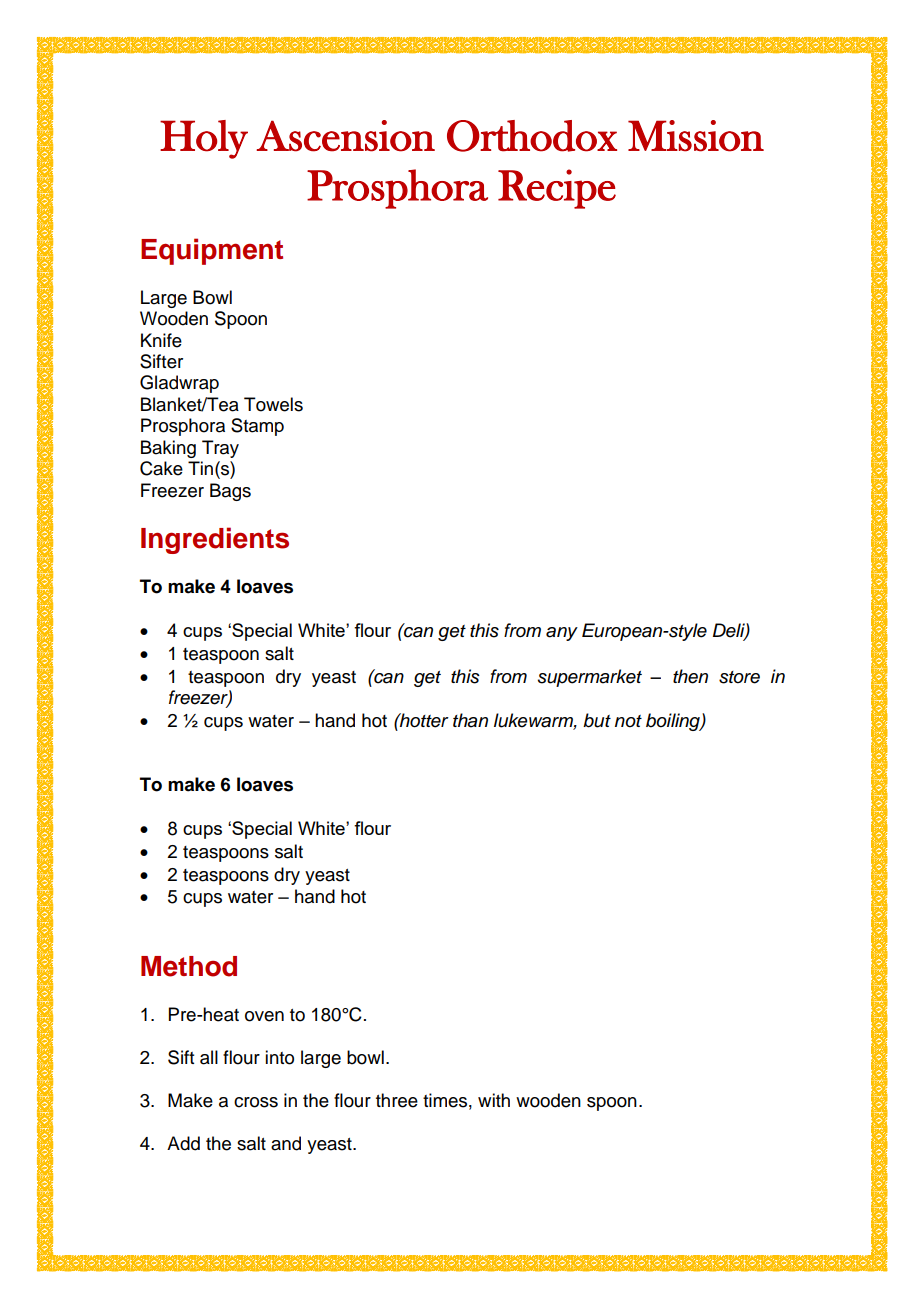  Describe the element at coordinates (562, 634) in the page. I see `any` at that location.
